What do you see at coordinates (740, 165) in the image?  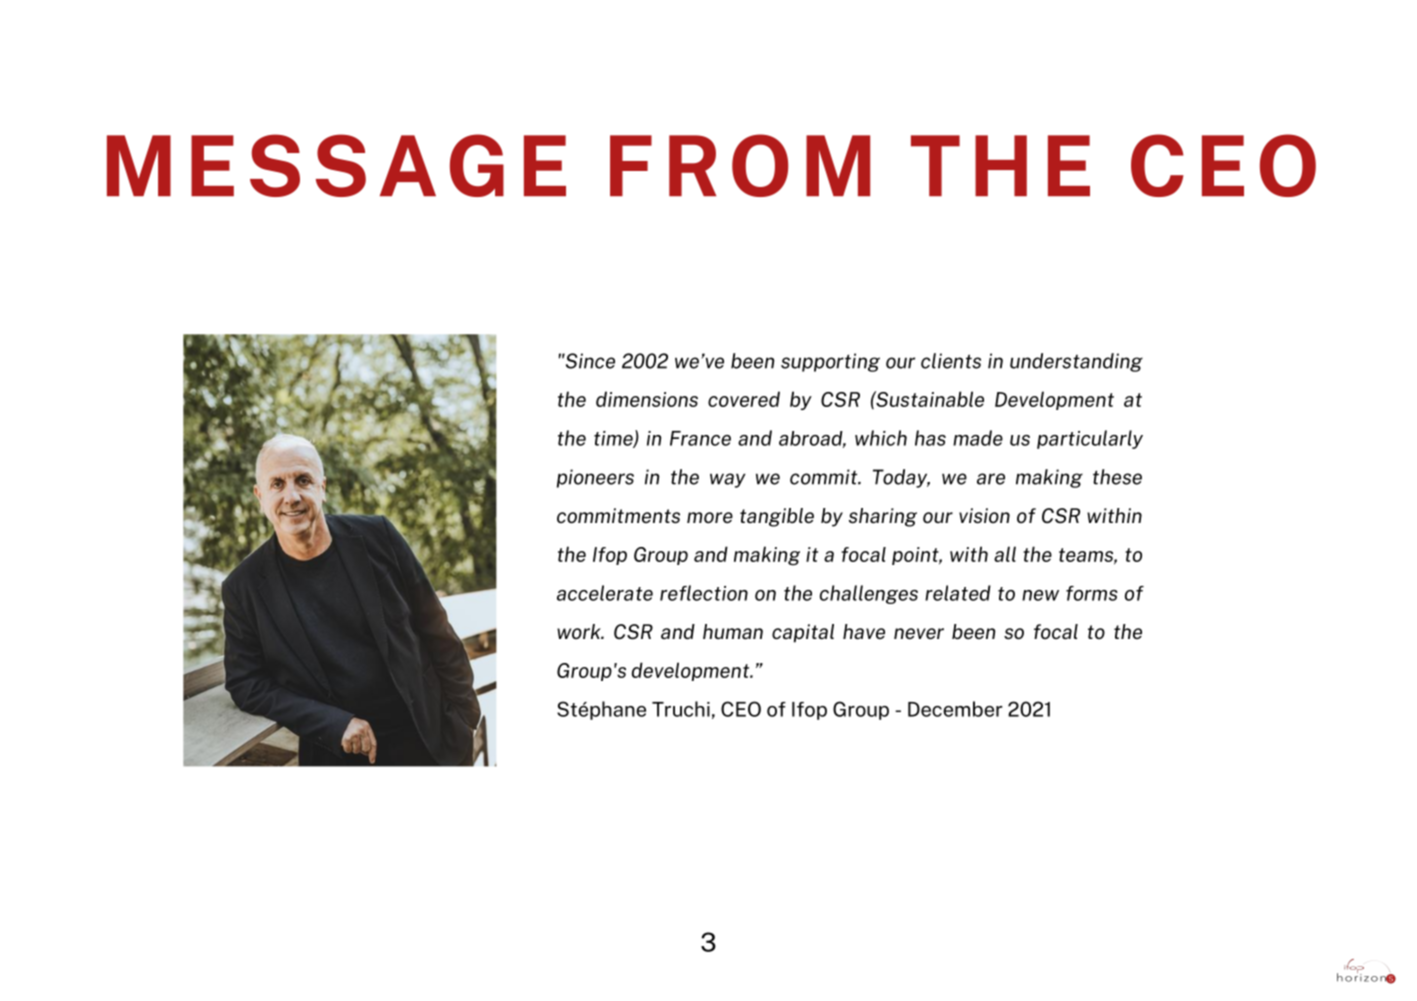 I see `FROM` at bounding box center [740, 165].
